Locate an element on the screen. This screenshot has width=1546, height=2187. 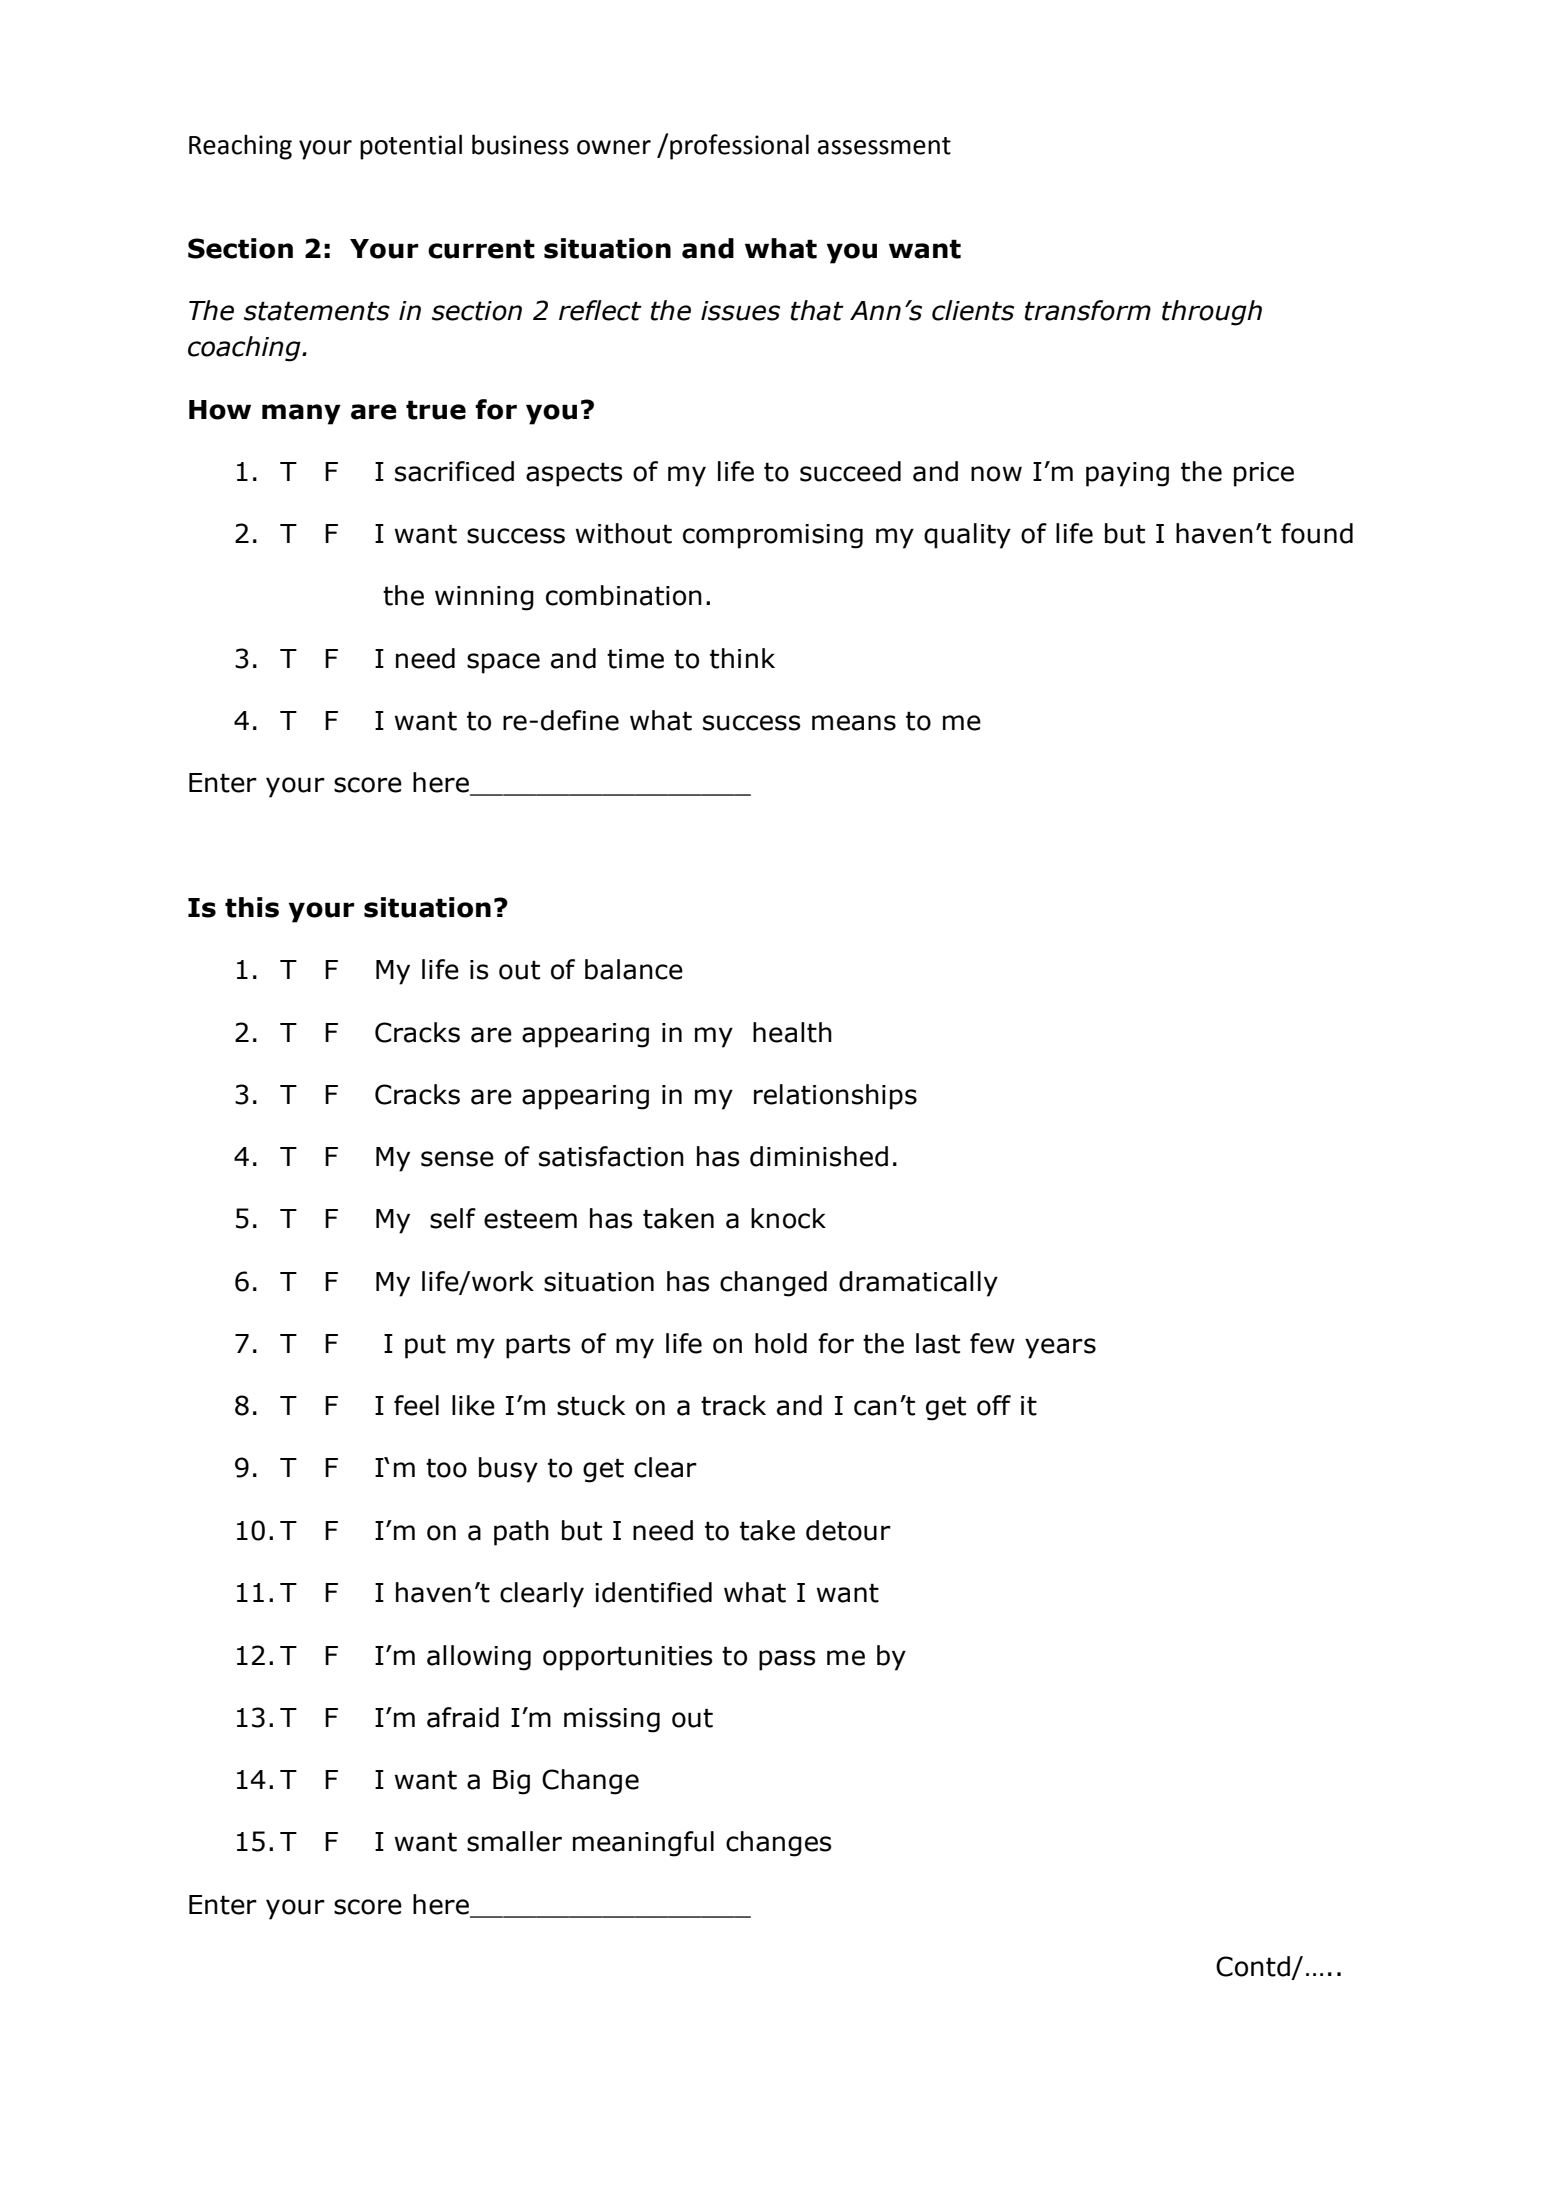
relationships is located at coordinates (835, 1097).
